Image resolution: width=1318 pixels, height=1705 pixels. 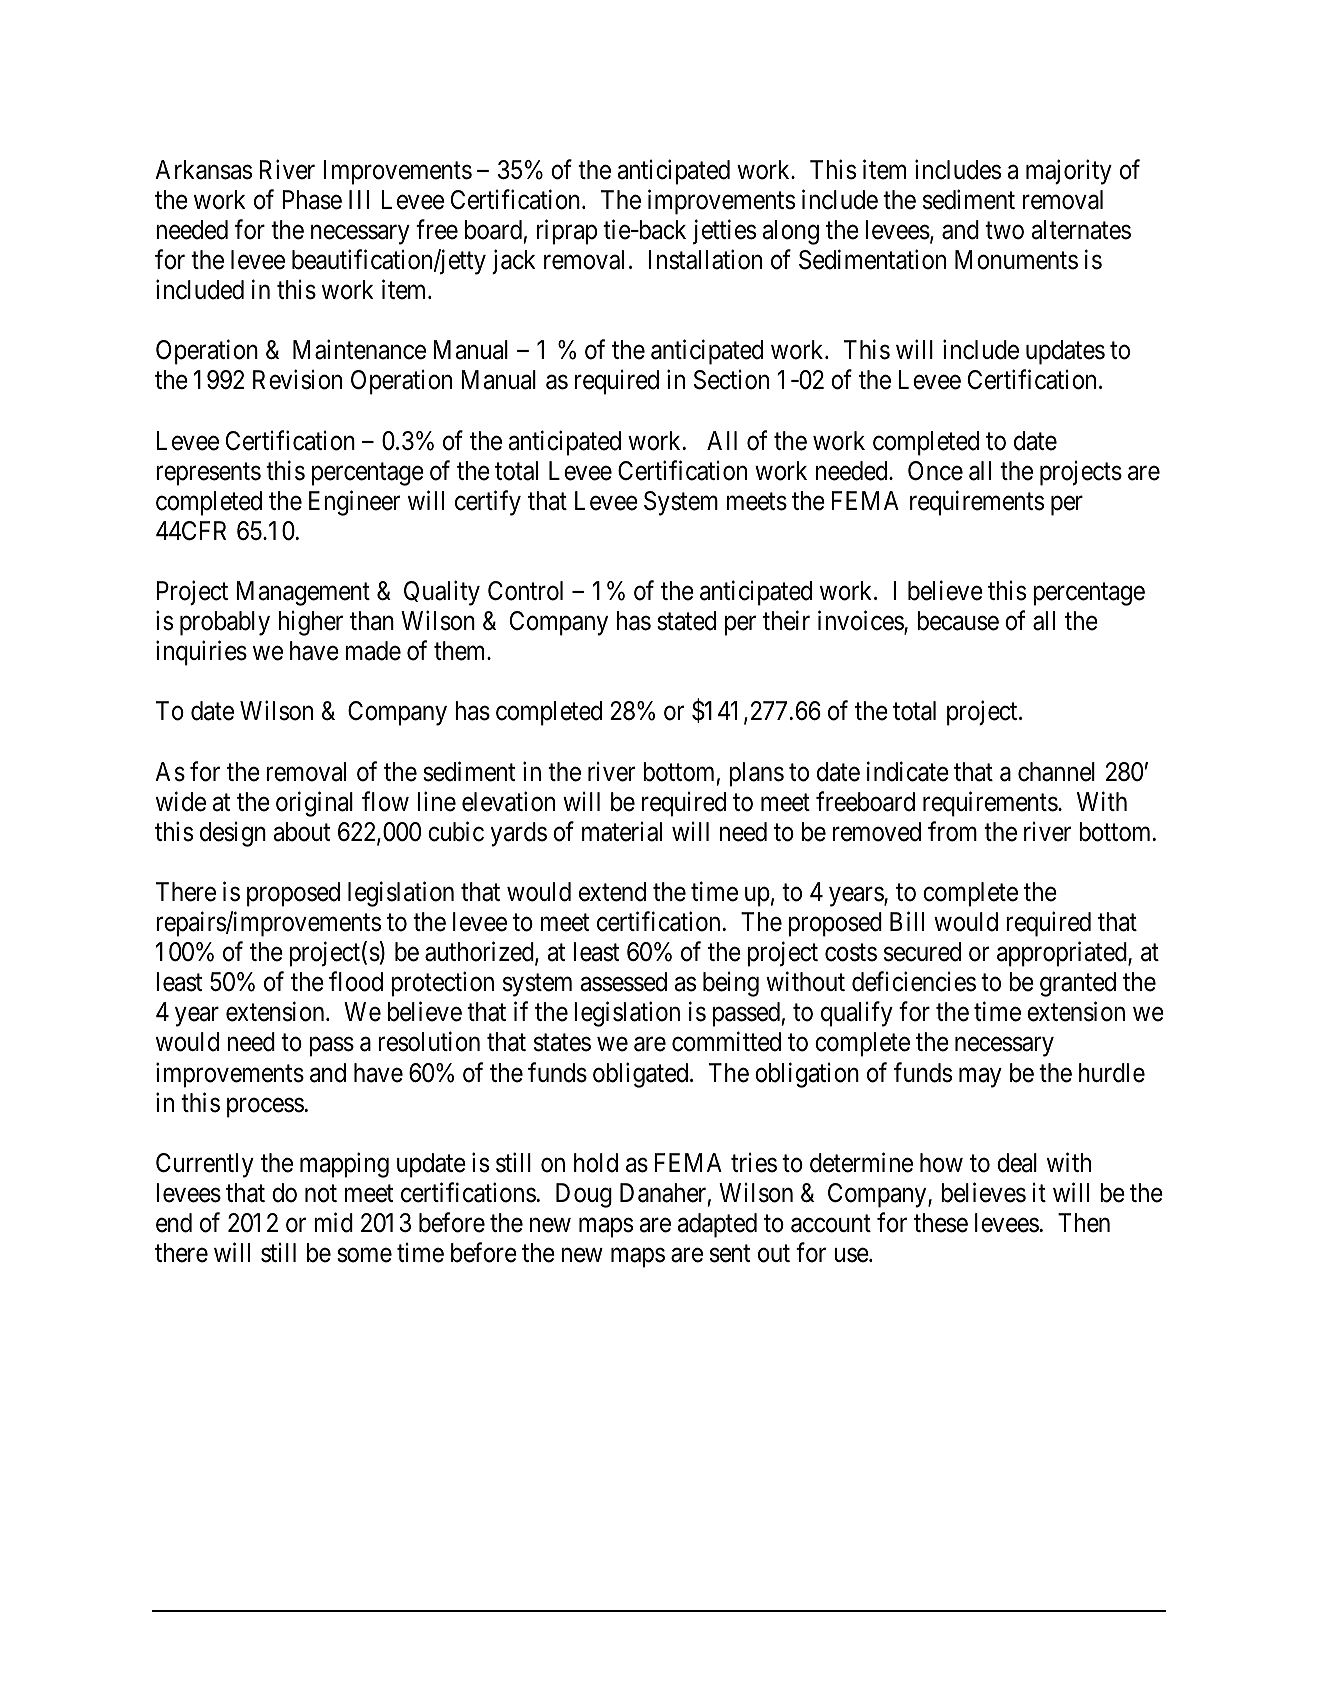 What do you see at coordinates (935, 471) in the screenshot?
I see `Once` at bounding box center [935, 471].
